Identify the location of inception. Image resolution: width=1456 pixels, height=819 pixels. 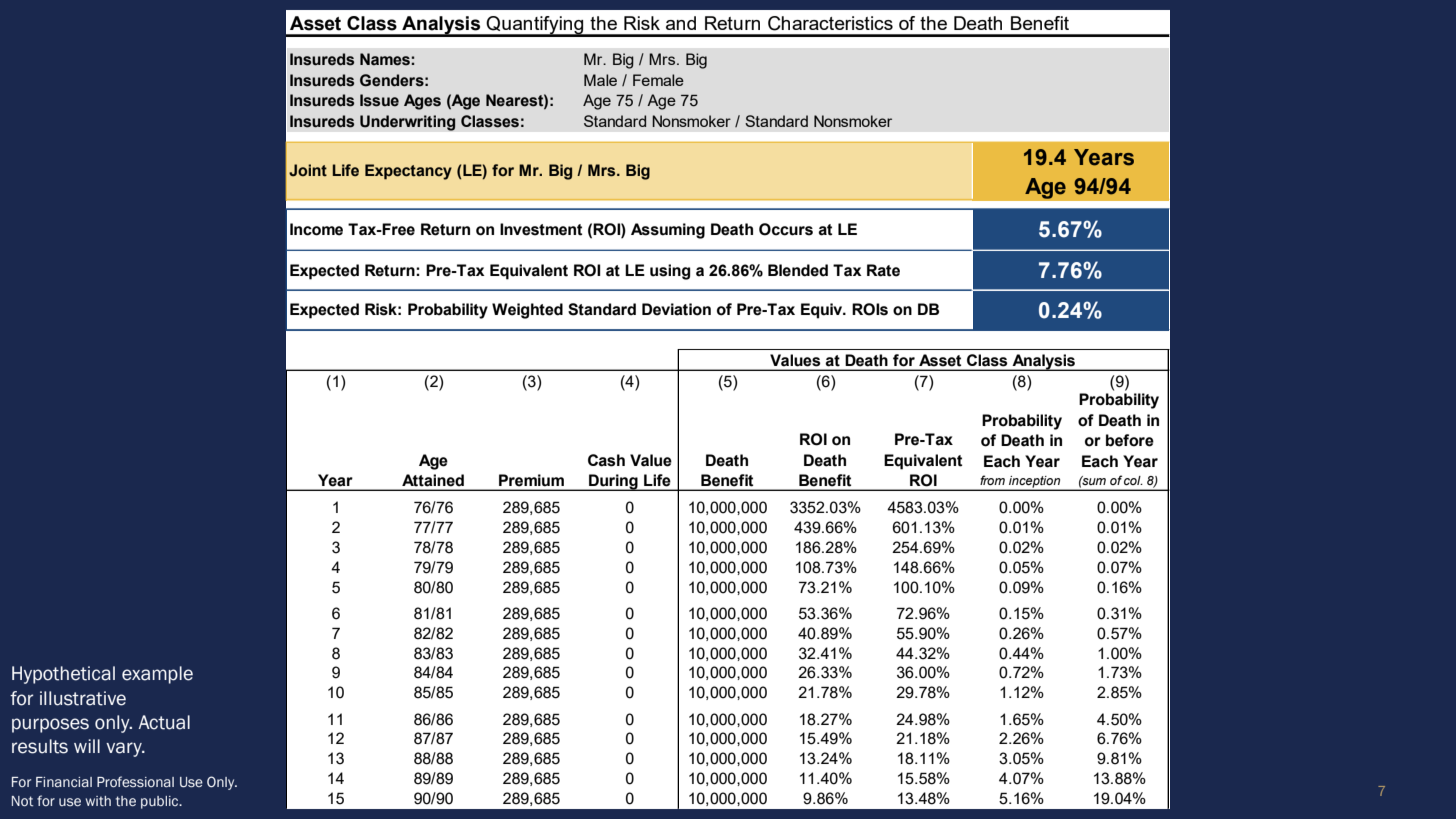
(1035, 483).
